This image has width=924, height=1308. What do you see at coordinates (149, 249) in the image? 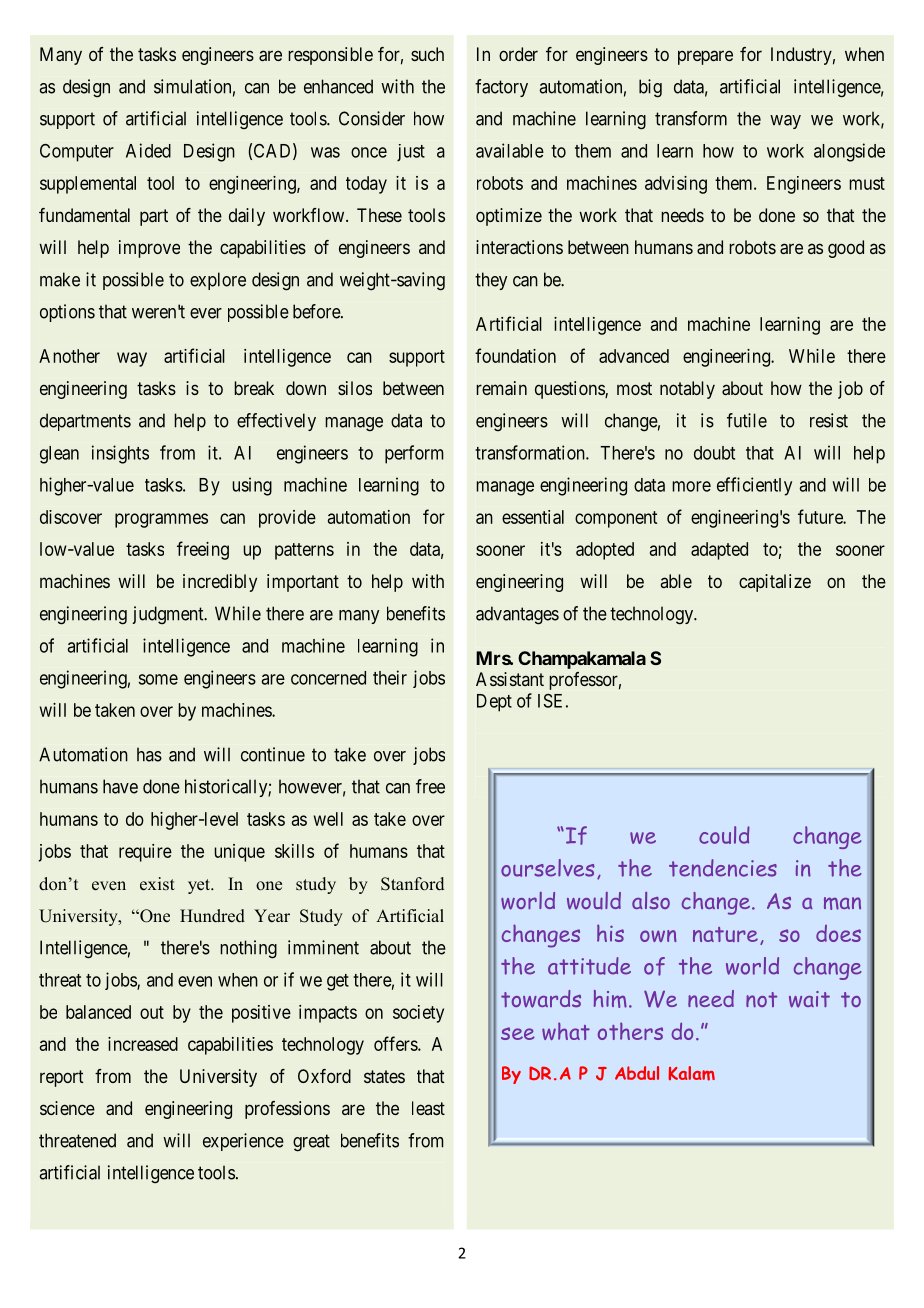
I see `improve` at bounding box center [149, 249].
